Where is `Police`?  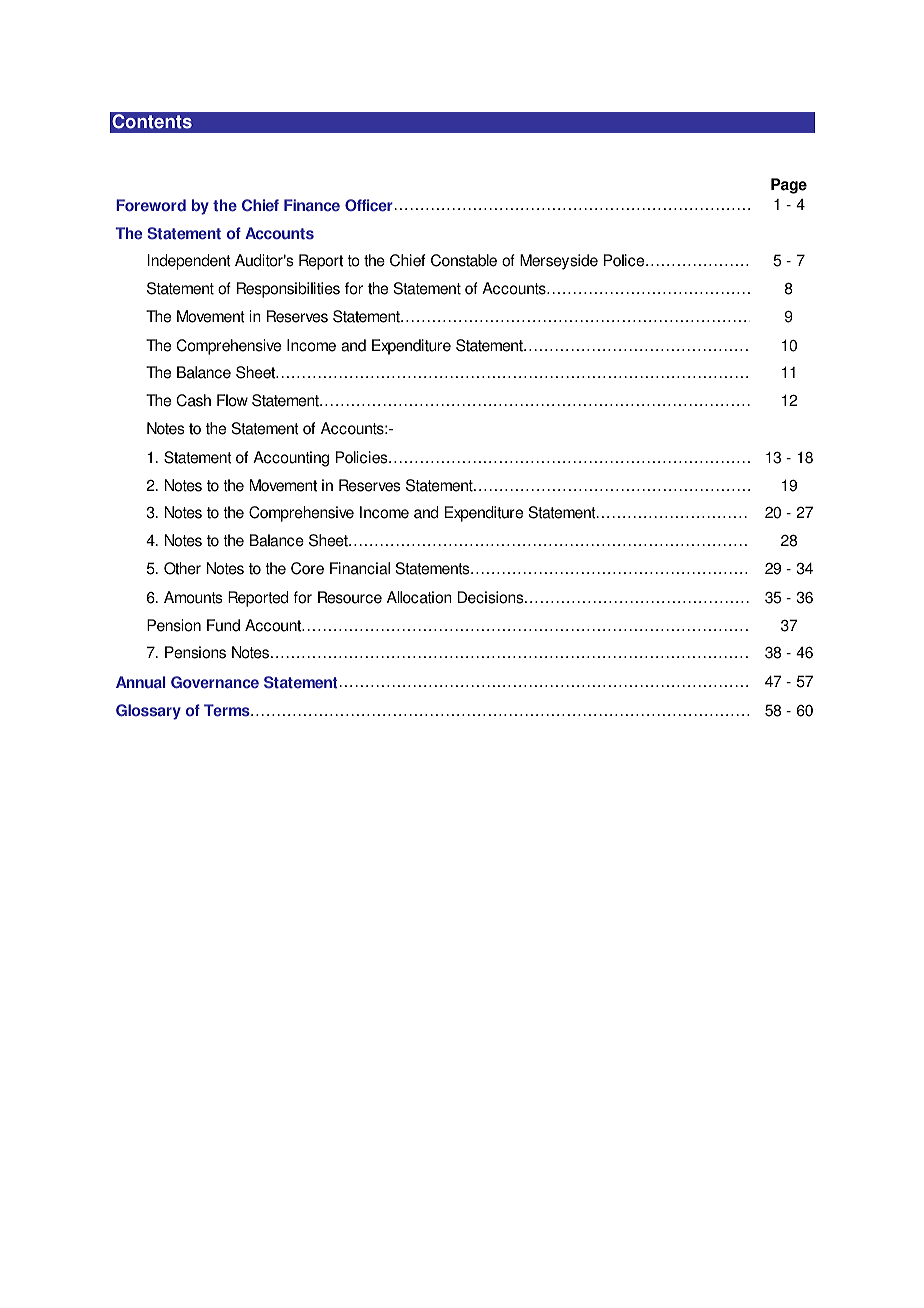
Police is located at coordinates (625, 260).
